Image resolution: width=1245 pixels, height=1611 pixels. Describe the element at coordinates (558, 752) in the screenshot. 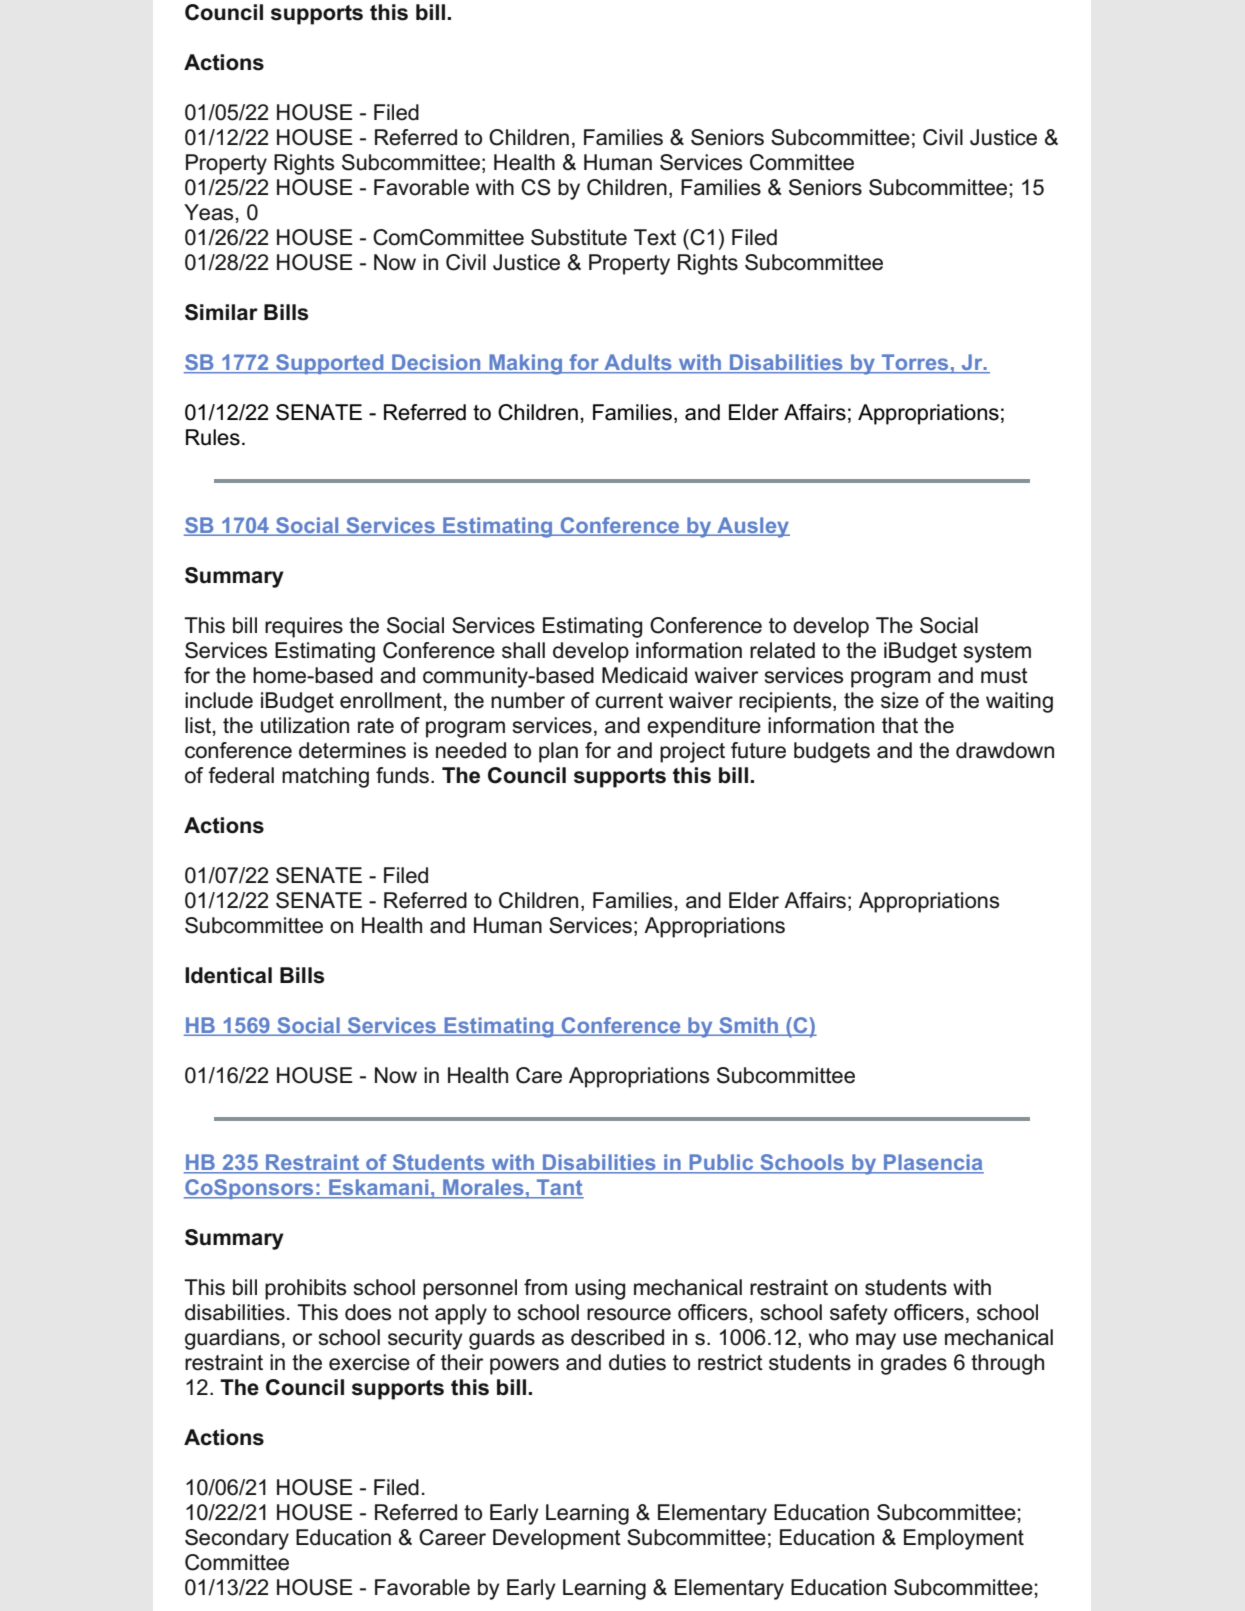

I see `plan` at that location.
